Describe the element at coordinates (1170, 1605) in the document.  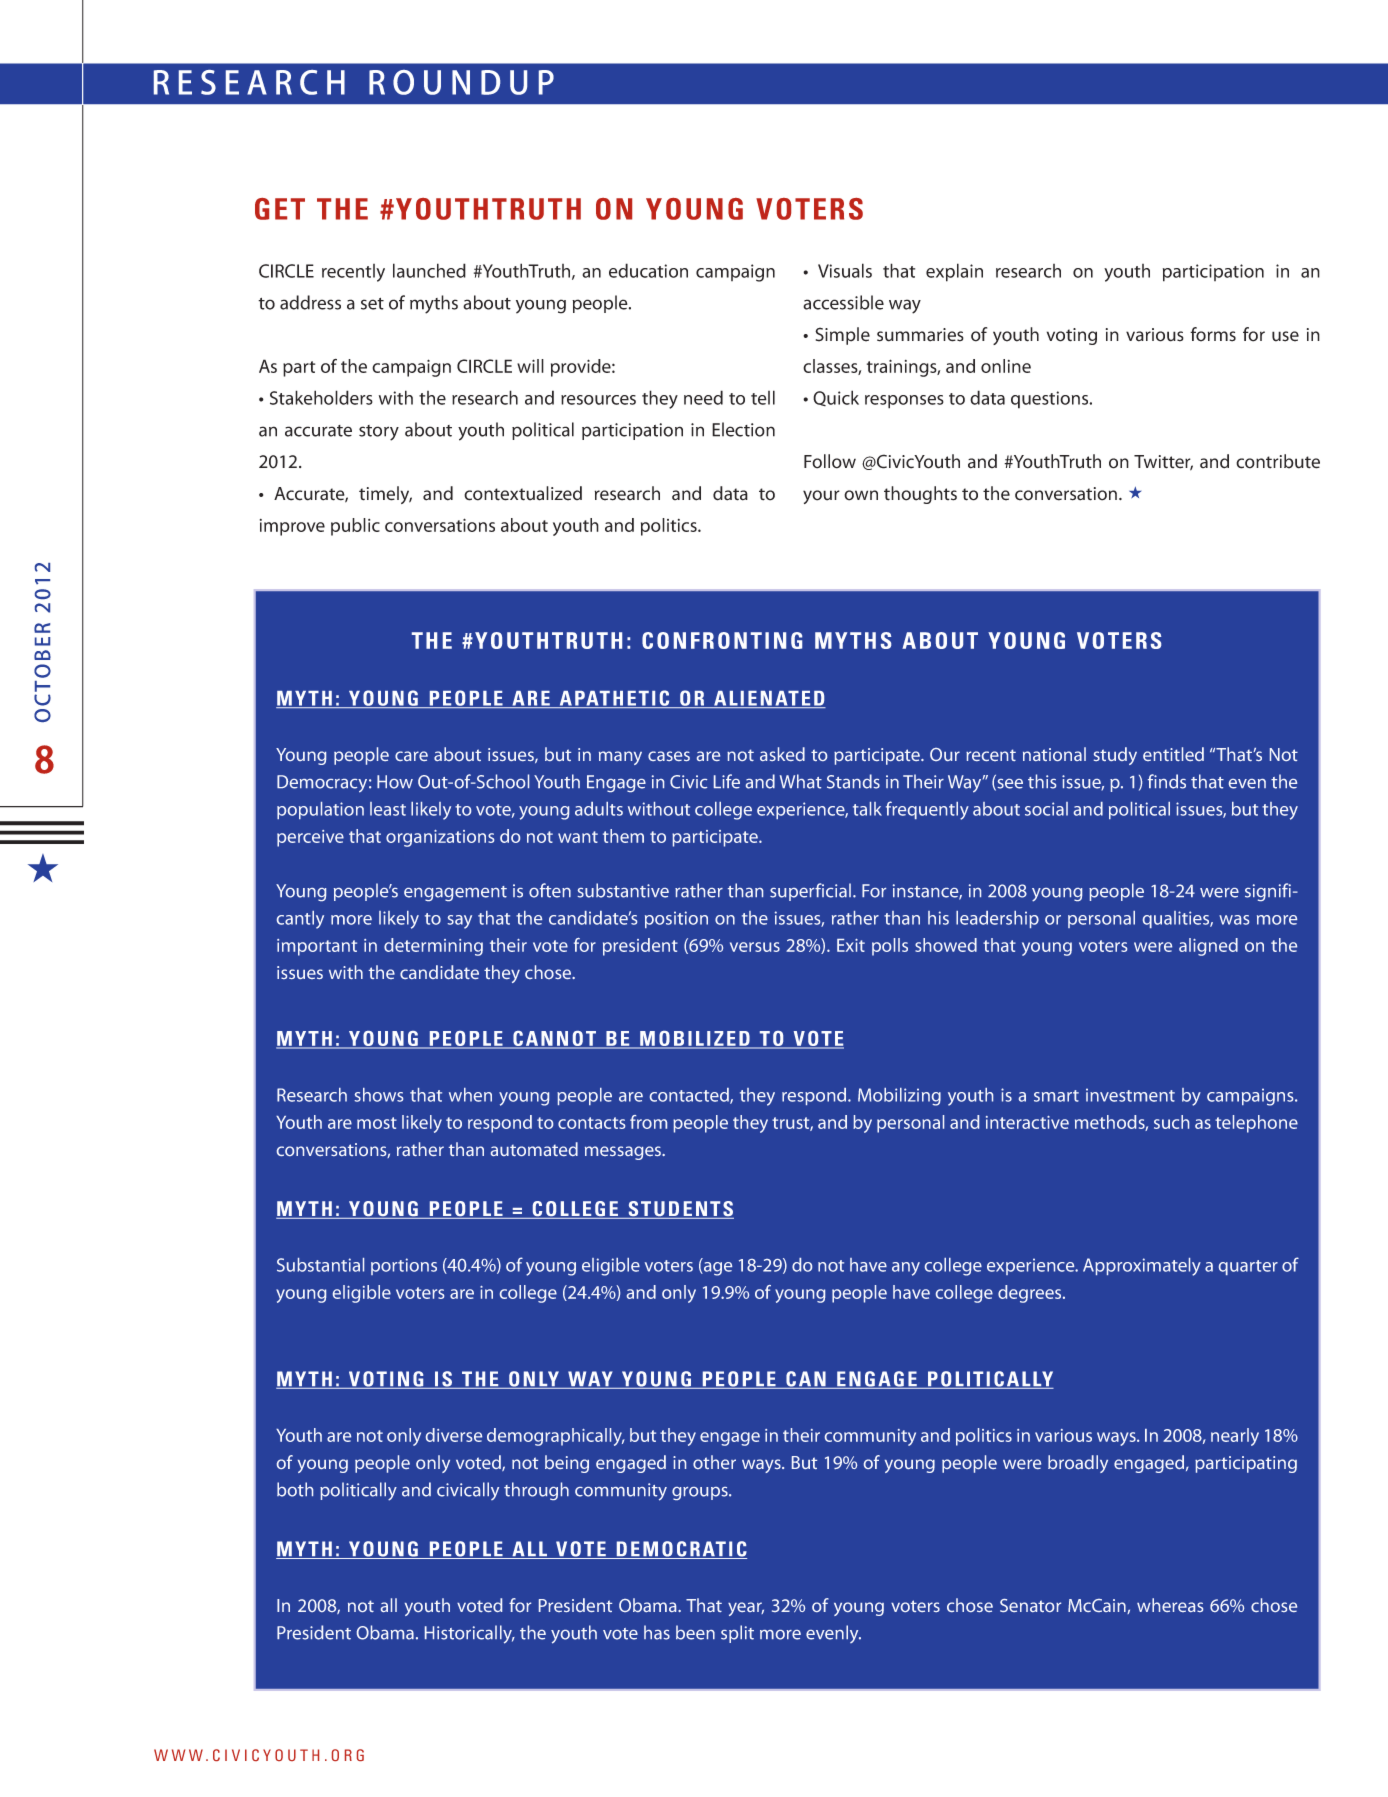
I see `whereas` at that location.
